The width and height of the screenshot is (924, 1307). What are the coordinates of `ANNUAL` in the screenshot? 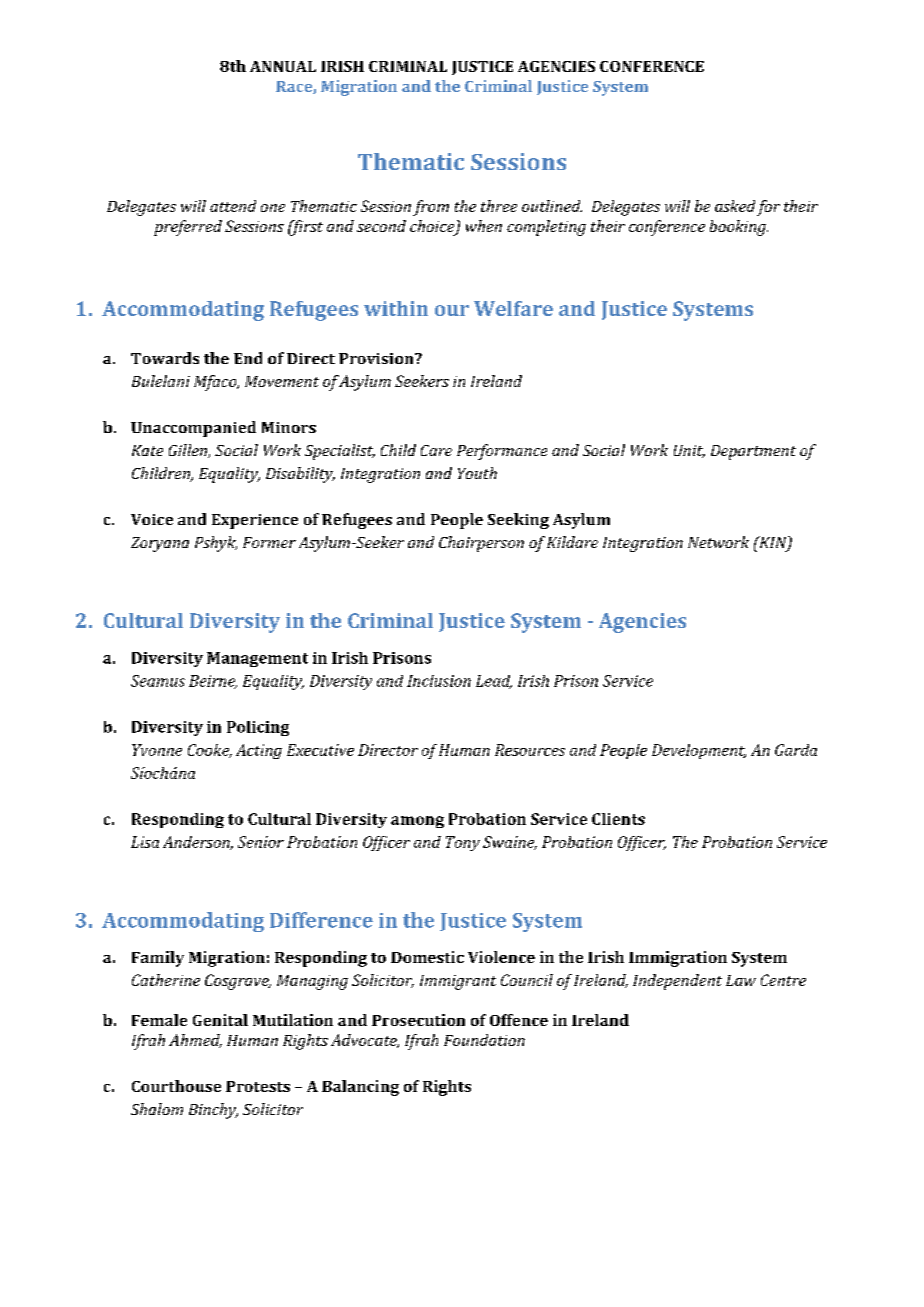 It's located at (283, 66).
